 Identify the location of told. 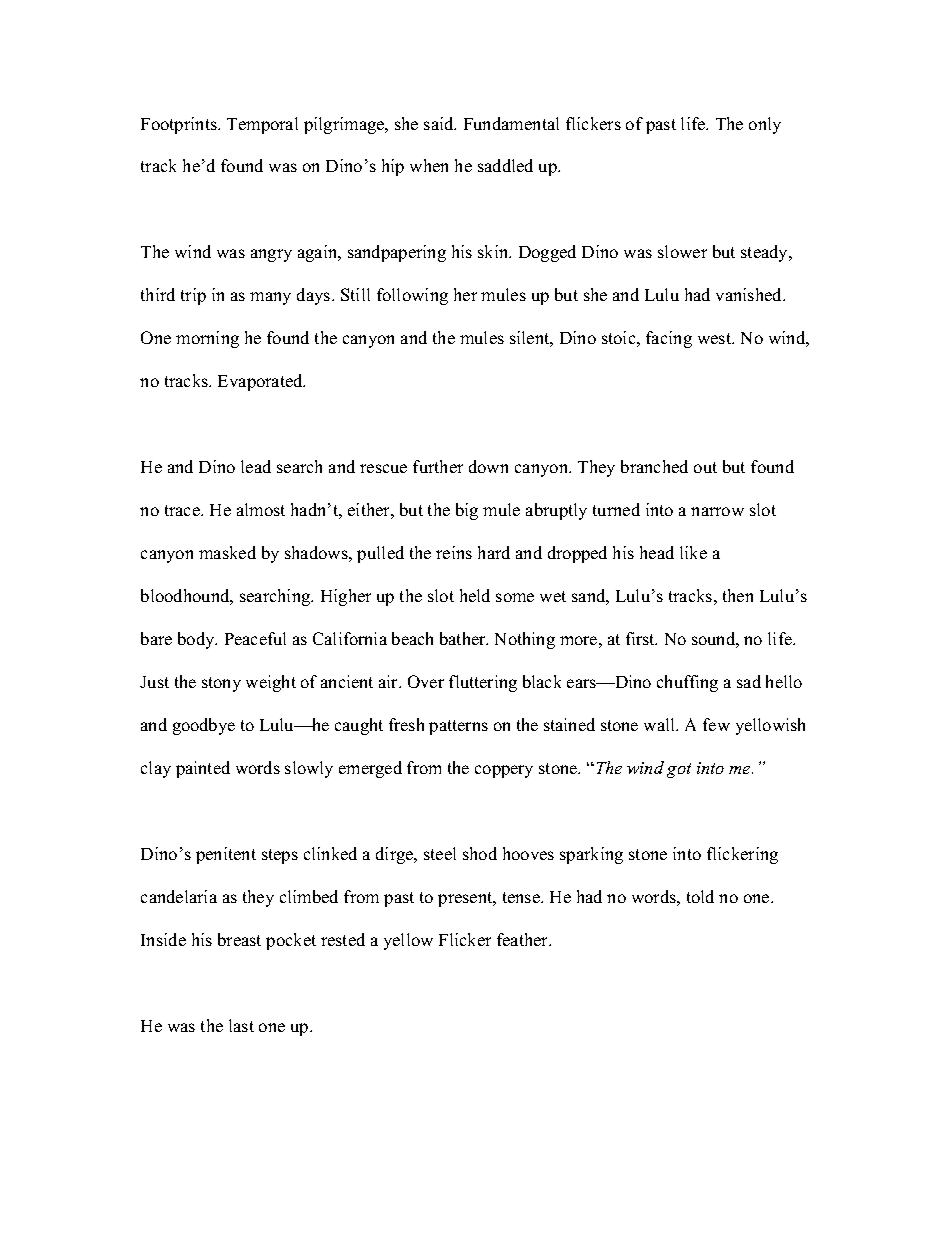
(700, 896).
